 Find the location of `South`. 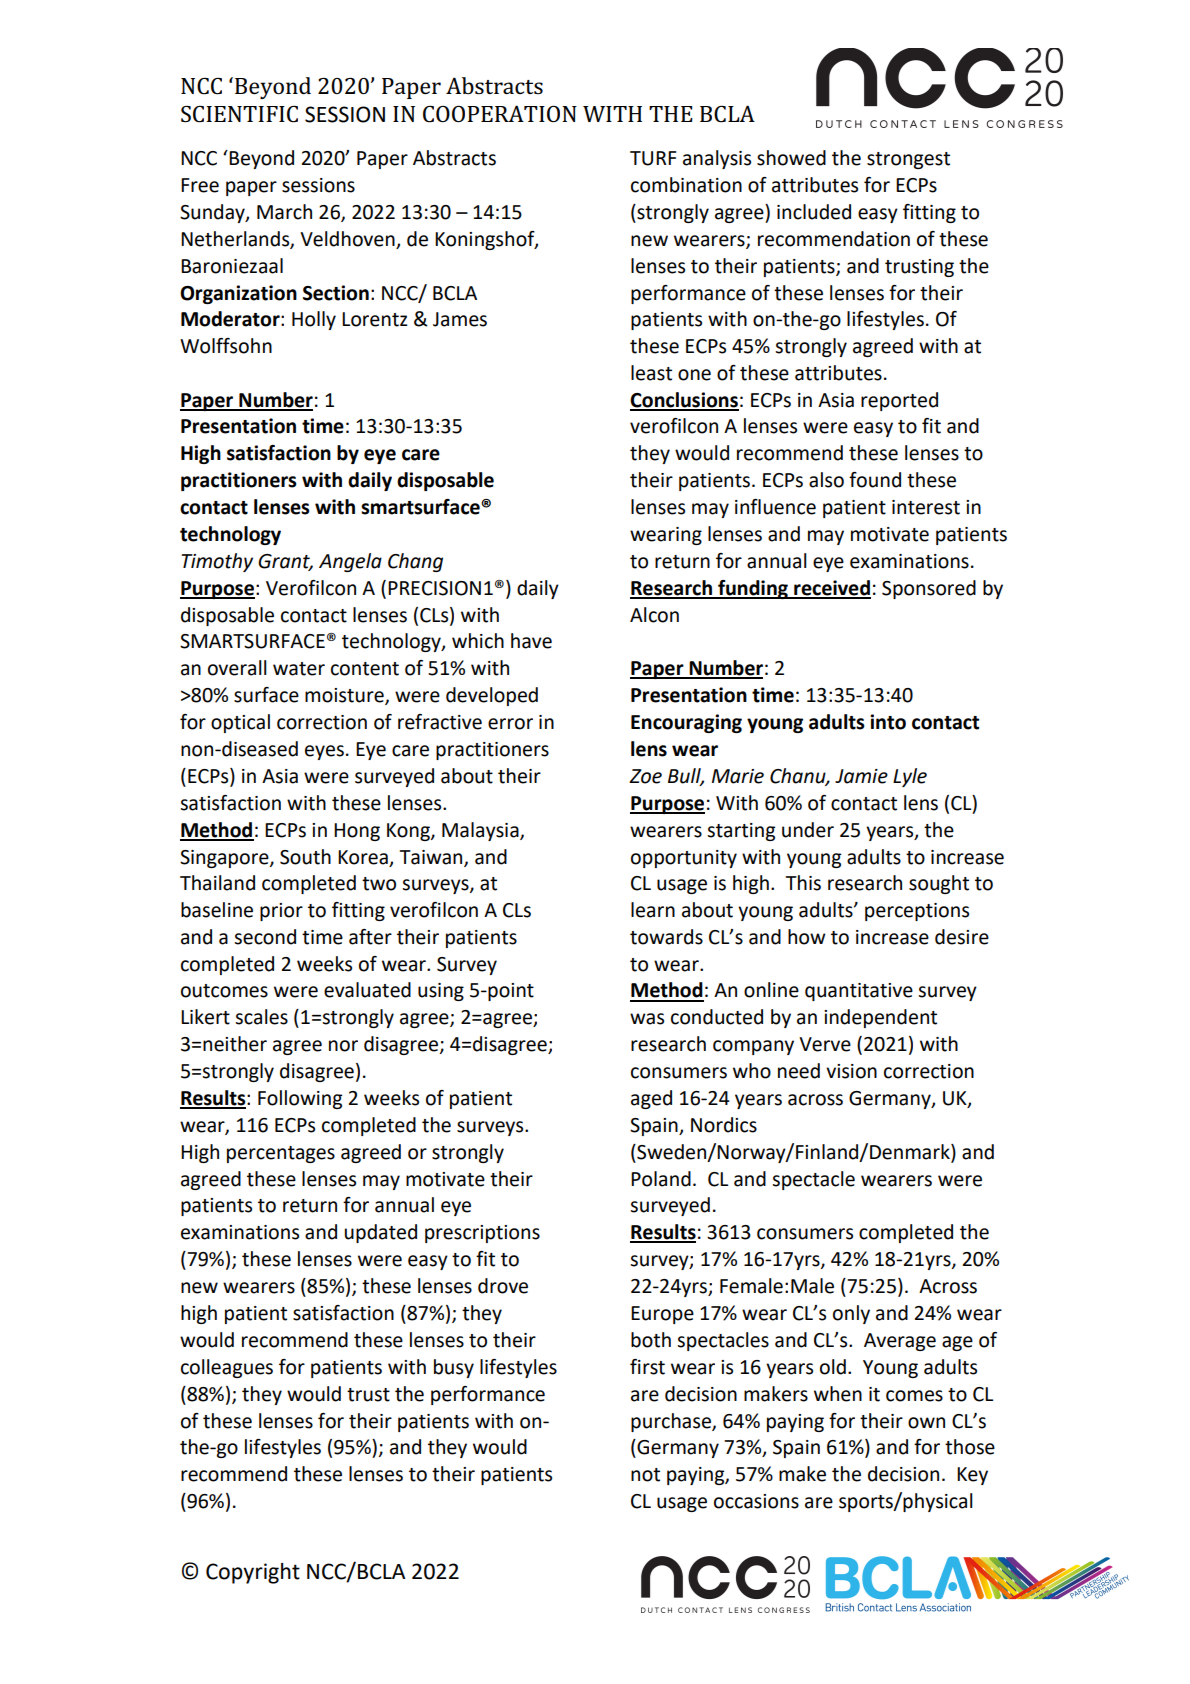

South is located at coordinates (305, 857).
